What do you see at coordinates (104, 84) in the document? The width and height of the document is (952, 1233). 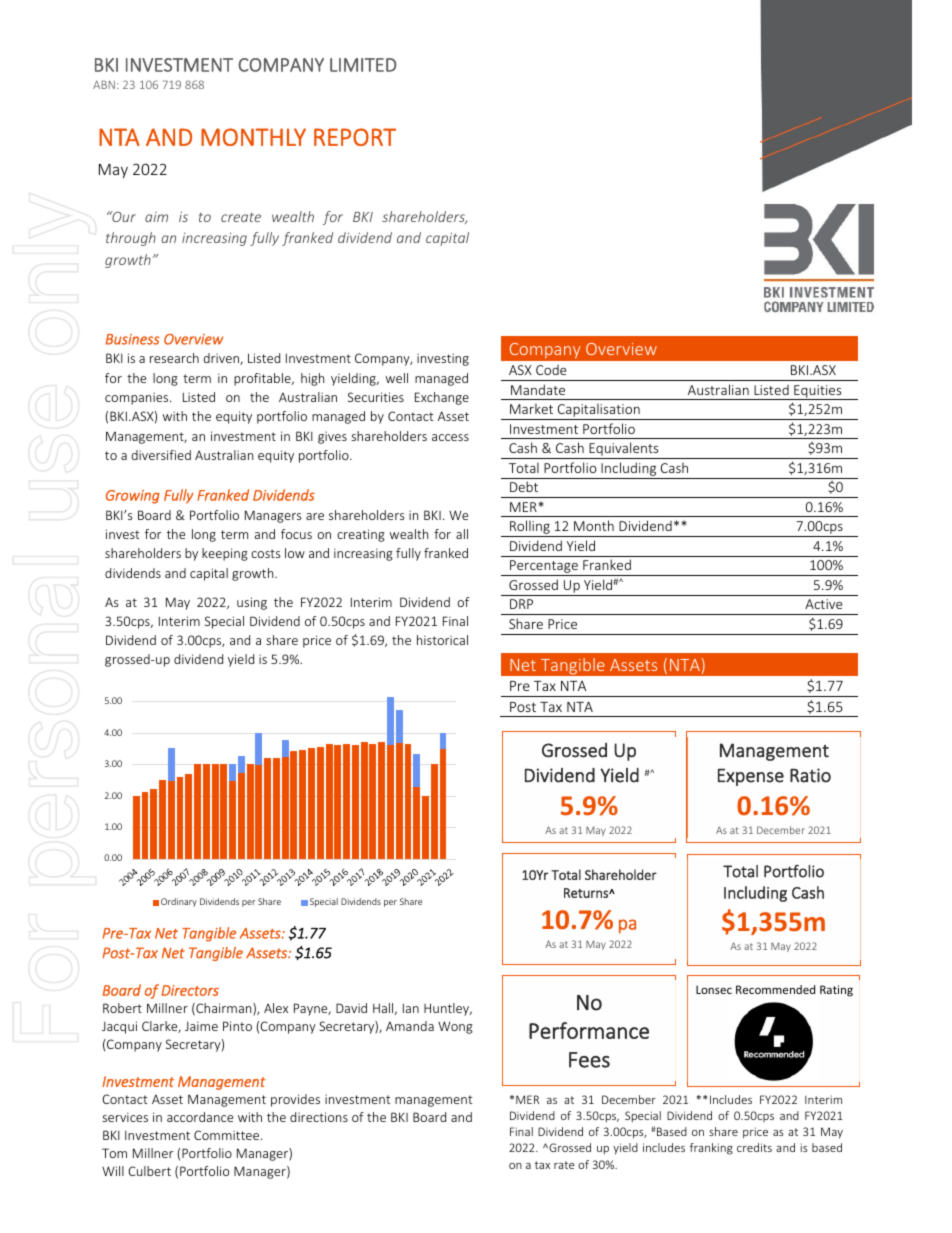 I see `ABN` at bounding box center [104, 84].
